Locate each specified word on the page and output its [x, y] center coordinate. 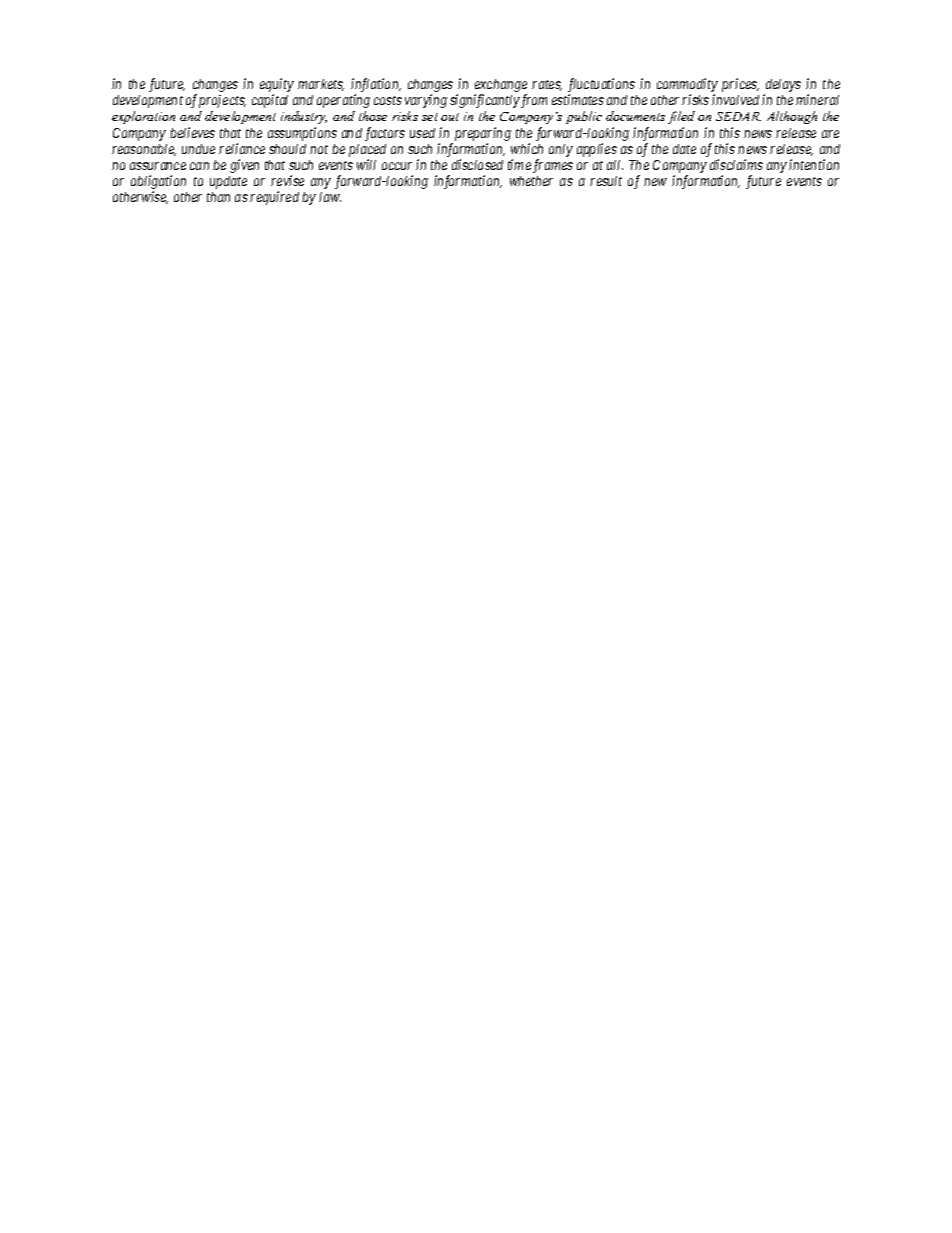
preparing [483, 134]
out [450, 117]
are [830, 134]
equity [277, 86]
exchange [501, 87]
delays [782, 87]
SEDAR [738, 116]
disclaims [736, 164]
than [218, 197]
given [244, 166]
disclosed [477, 164]
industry [304, 117]
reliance [242, 148]
